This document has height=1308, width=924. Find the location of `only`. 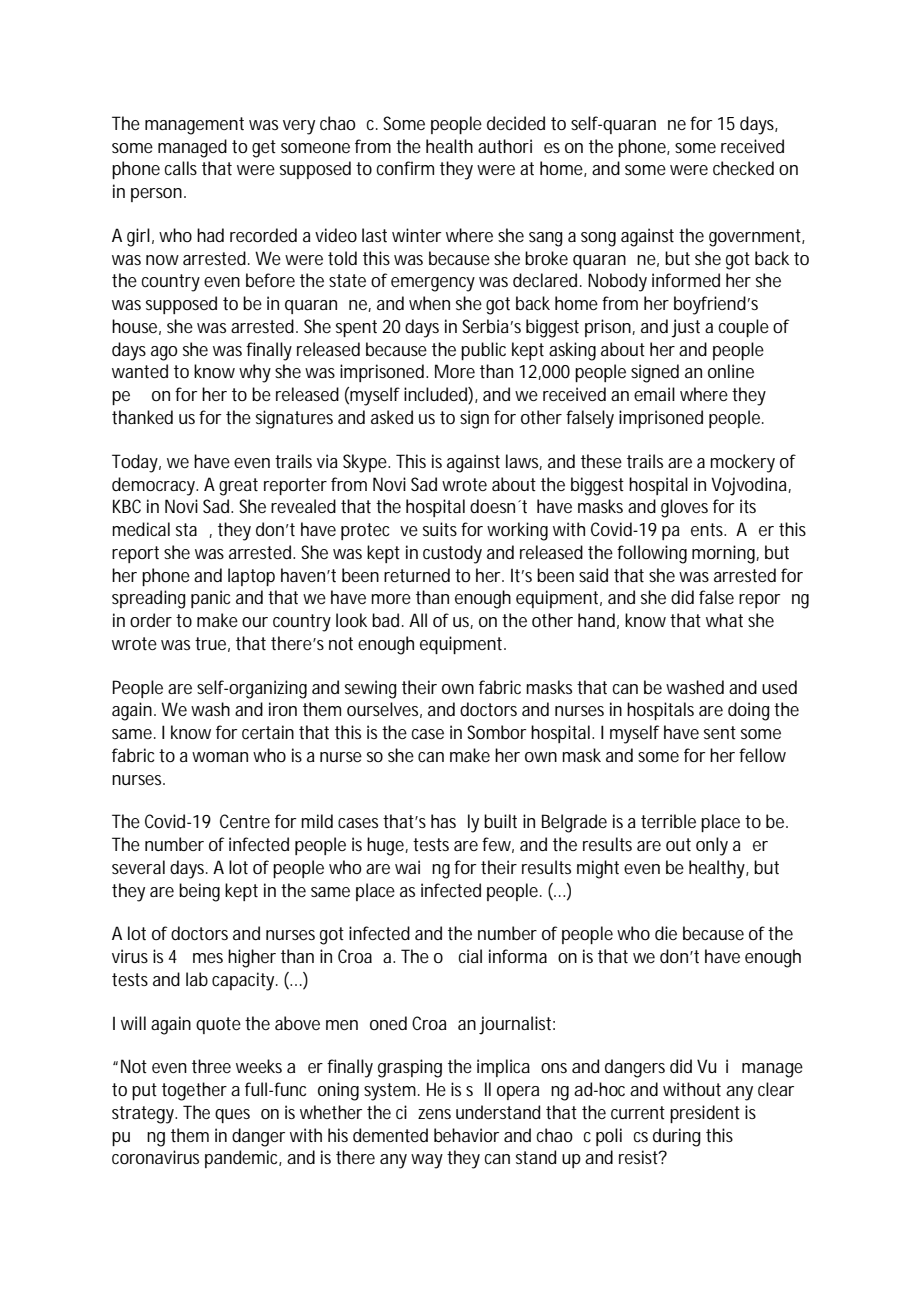

only is located at coordinates (712, 846).
